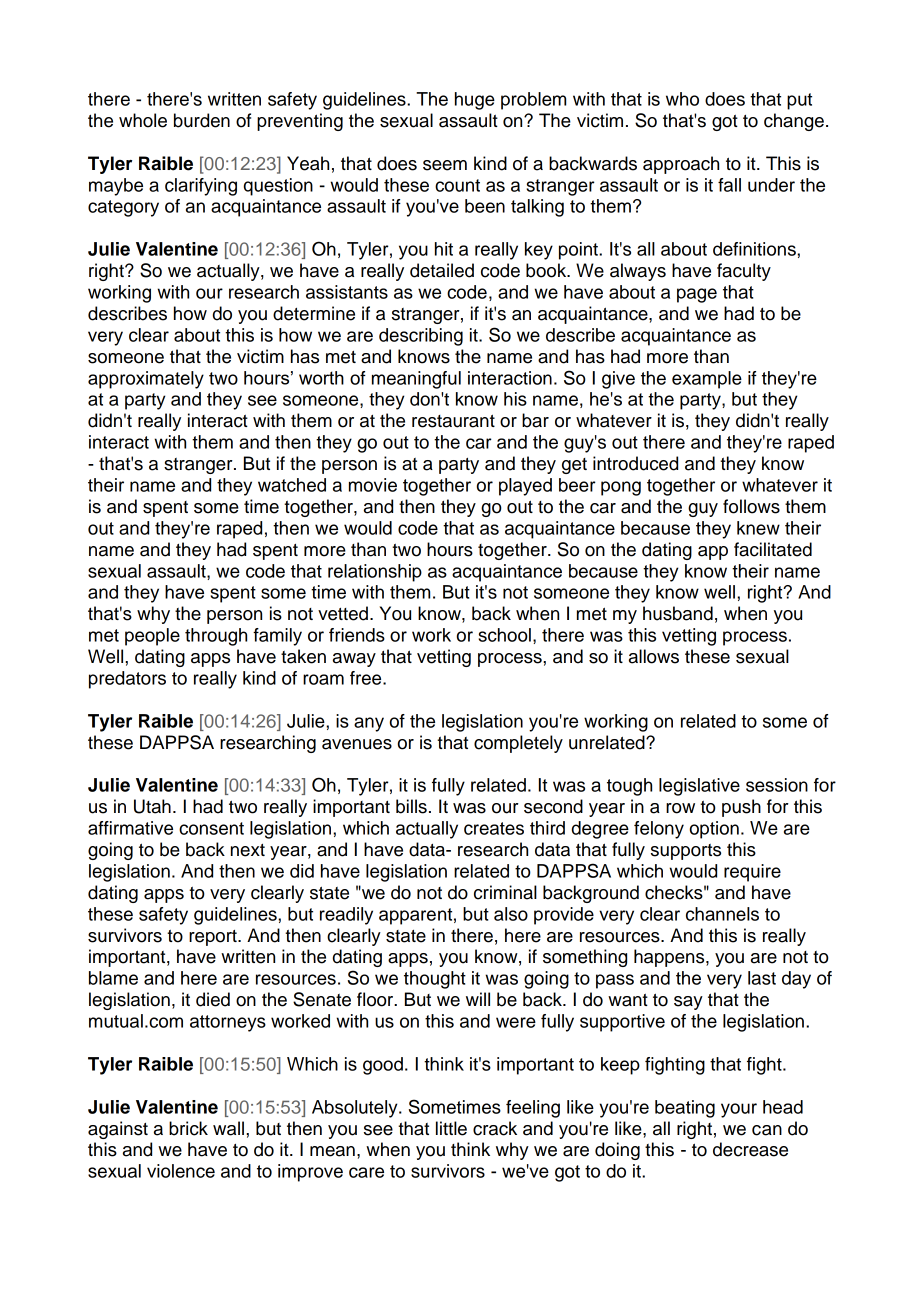 The width and height of the page is (924, 1308). What do you see at coordinates (681, 165) in the page?
I see `approach` at bounding box center [681, 165].
